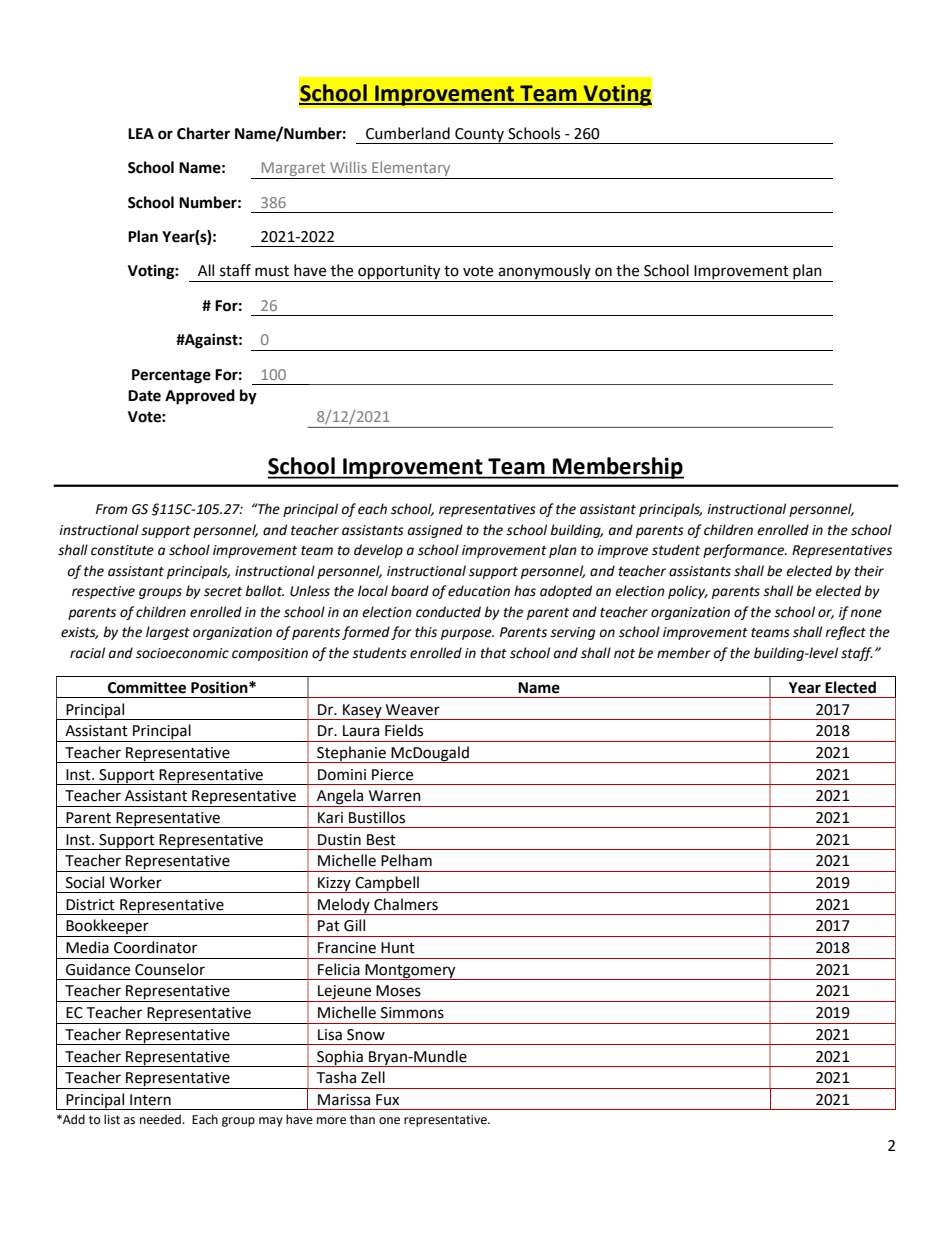 This screenshot has width=952, height=1233. Describe the element at coordinates (544, 273) in the screenshot. I see `anonymously` at that location.
